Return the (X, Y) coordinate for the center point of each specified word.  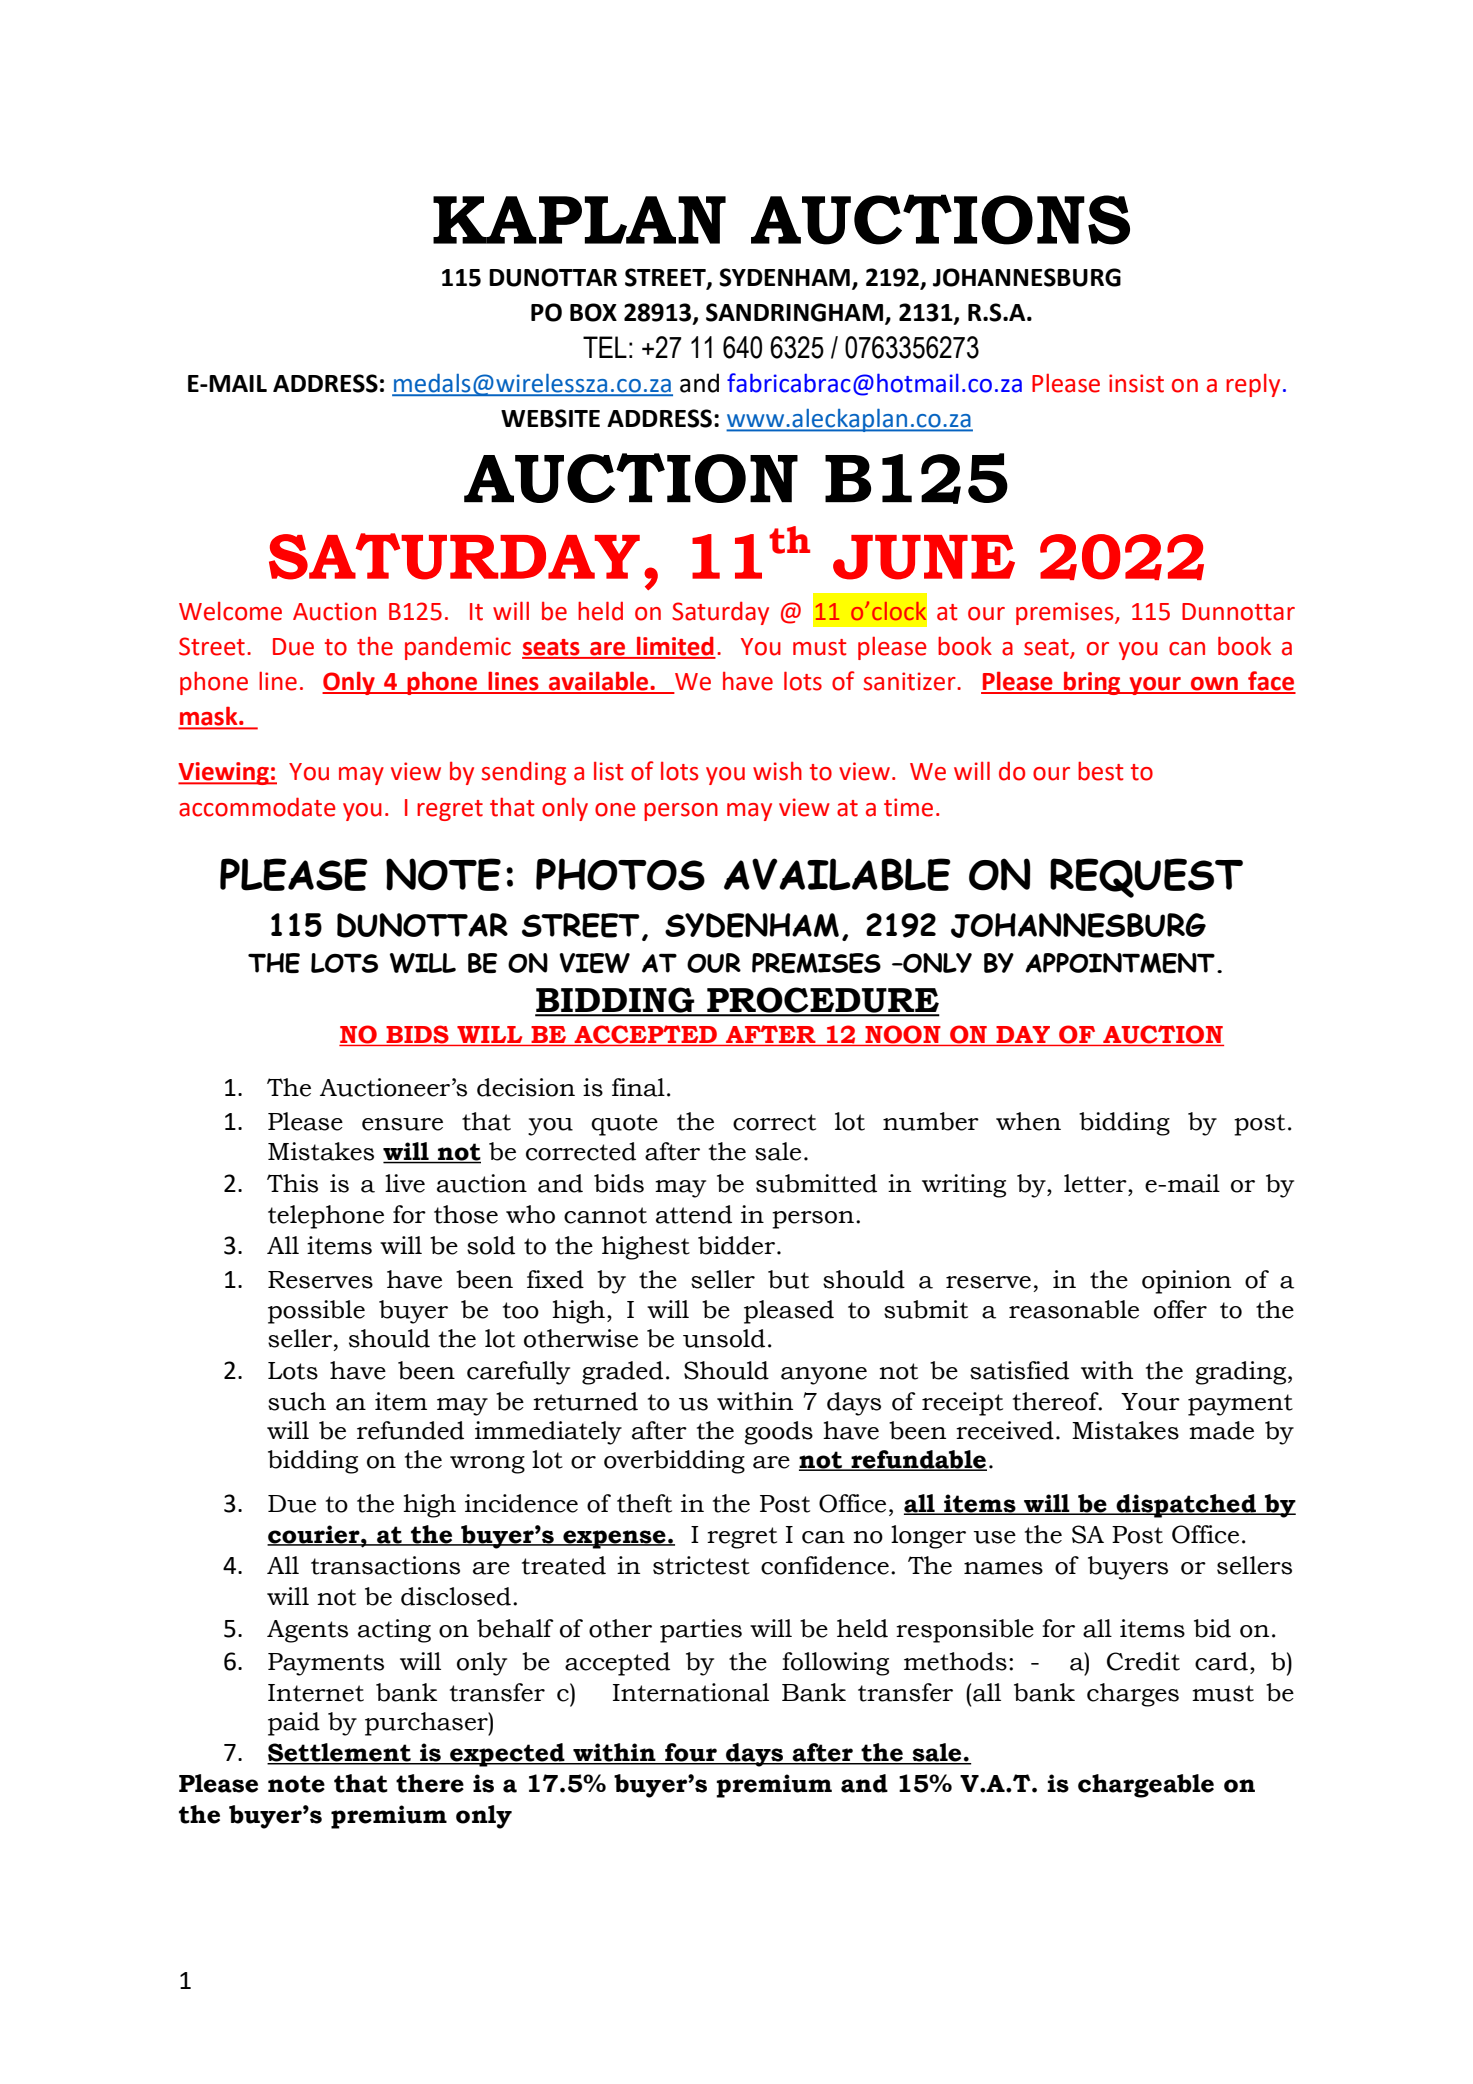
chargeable (1146, 1786)
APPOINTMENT (1120, 963)
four (691, 1753)
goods (778, 1433)
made (1221, 1430)
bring (1092, 683)
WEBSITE (550, 418)
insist (1136, 383)
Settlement (340, 1753)
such (297, 1401)
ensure (402, 1124)
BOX (593, 312)
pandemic (458, 648)
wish (777, 771)
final (638, 1087)
